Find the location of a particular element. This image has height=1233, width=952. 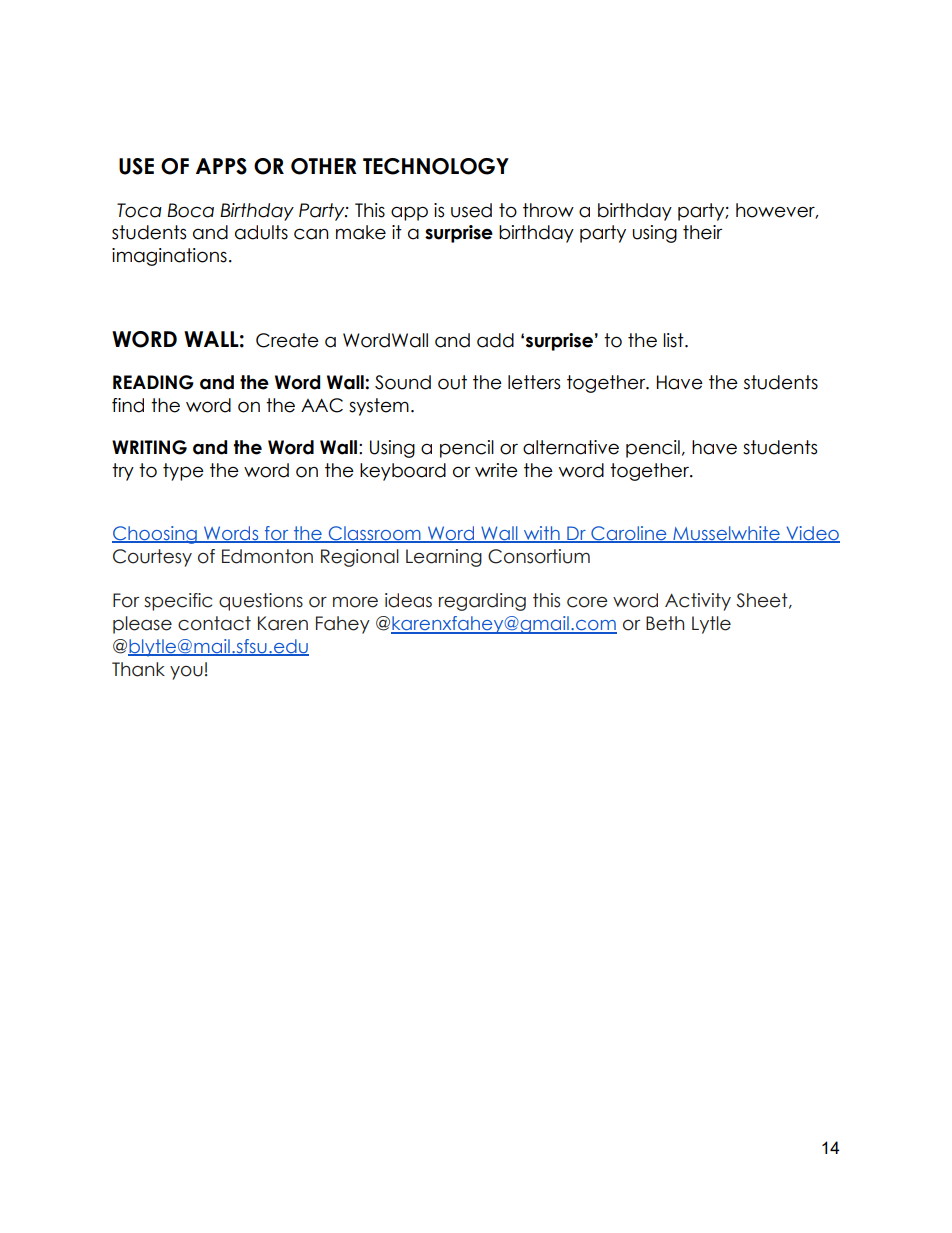

alternative is located at coordinates (571, 447).
